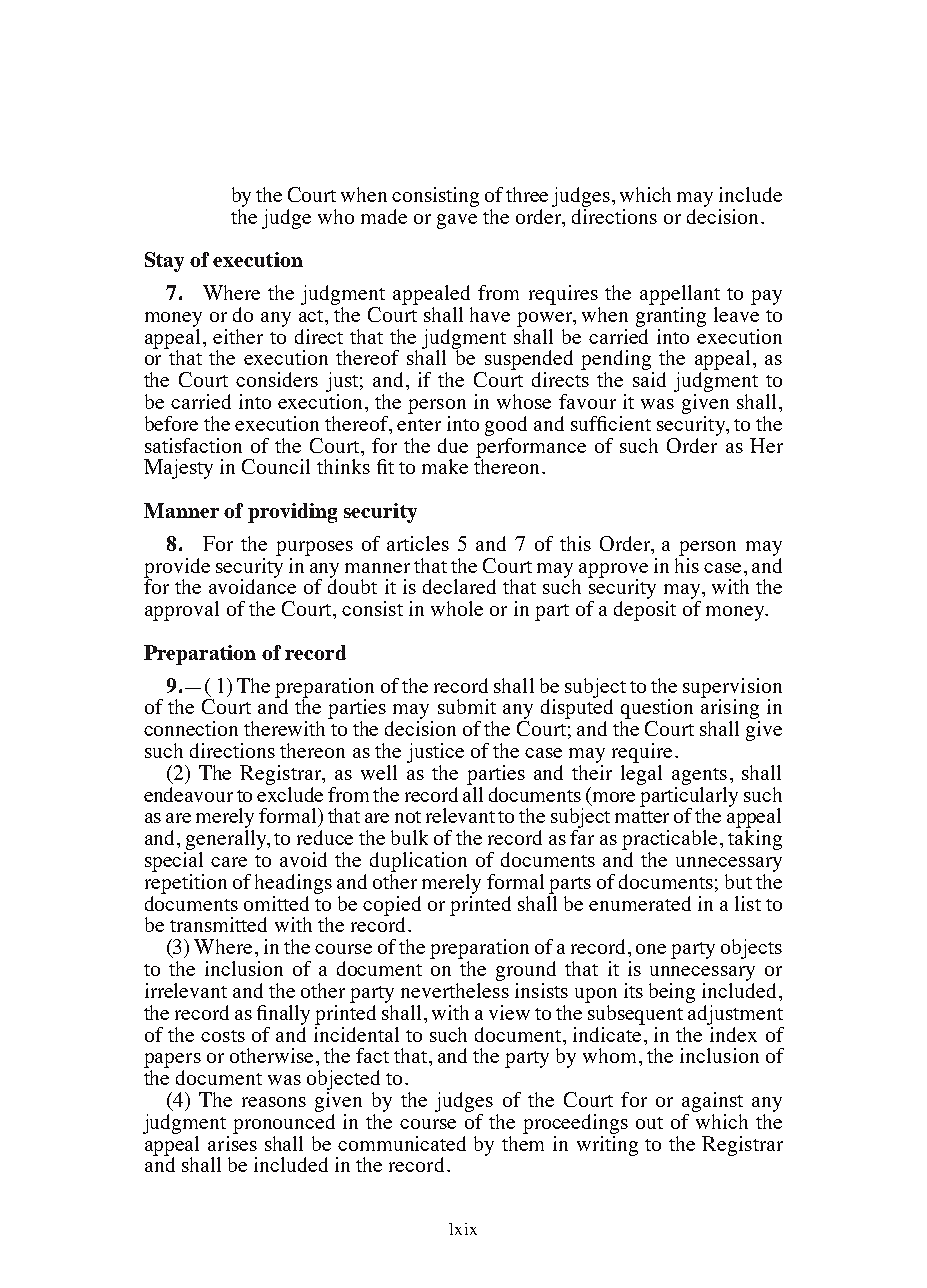 This image has width=927, height=1288. Describe the element at coordinates (467, 706) in the image. I see `submit` at that location.
